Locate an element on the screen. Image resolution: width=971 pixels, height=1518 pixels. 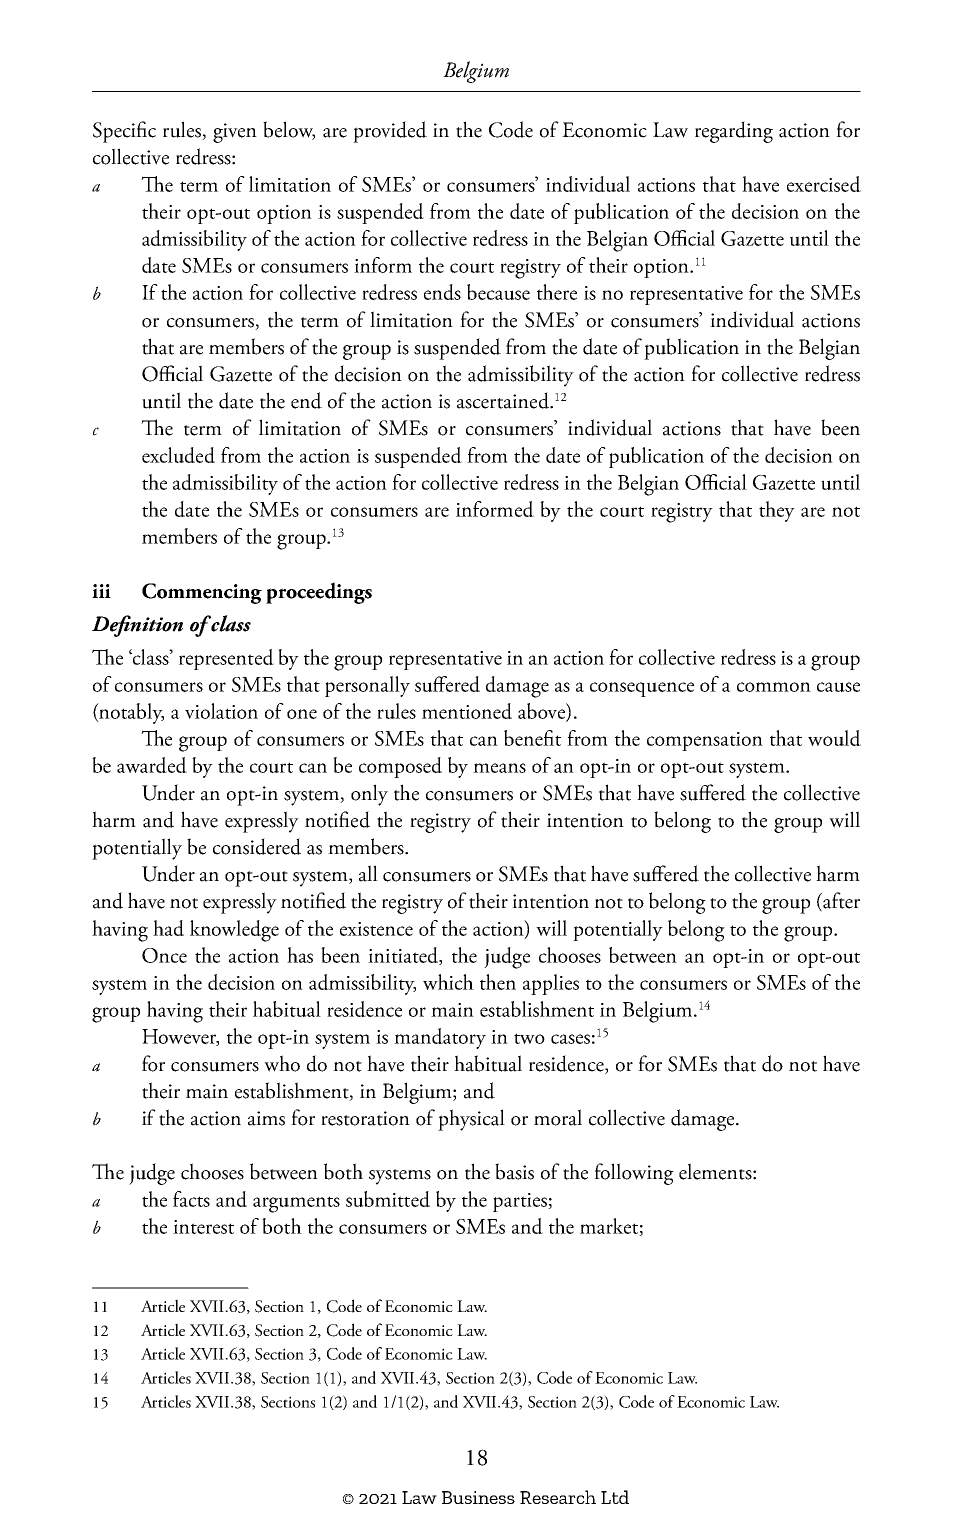
given is located at coordinates (235, 133).
